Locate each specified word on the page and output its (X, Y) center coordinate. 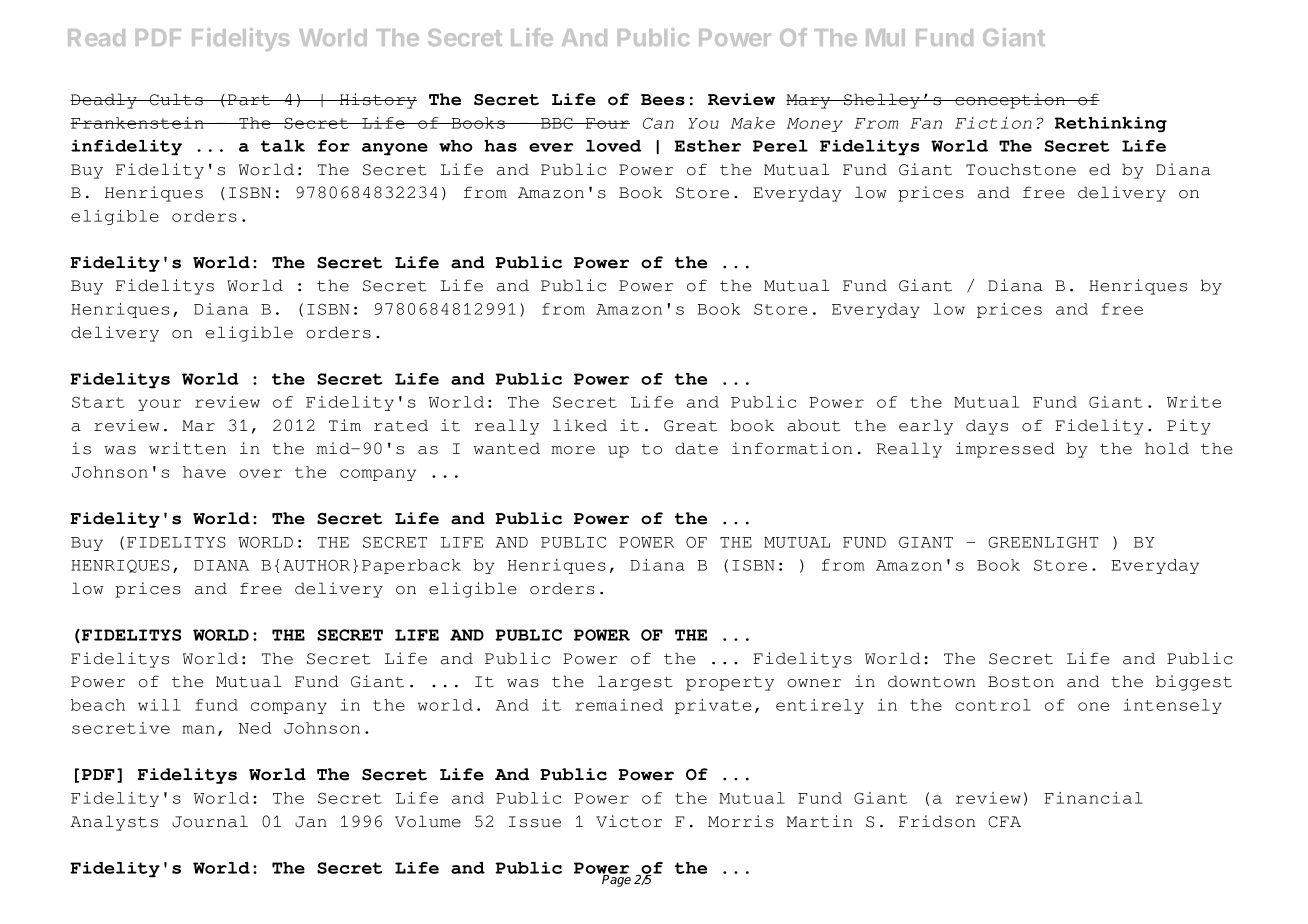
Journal (210, 821)
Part (248, 100)
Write (1194, 402)
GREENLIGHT (1043, 542)
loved (613, 146)
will (159, 705)
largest (635, 683)
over (260, 473)
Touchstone (1021, 169)
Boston (1021, 682)
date (696, 448)
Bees (663, 100)
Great (690, 426)
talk (283, 146)
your (159, 405)
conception (1010, 101)
